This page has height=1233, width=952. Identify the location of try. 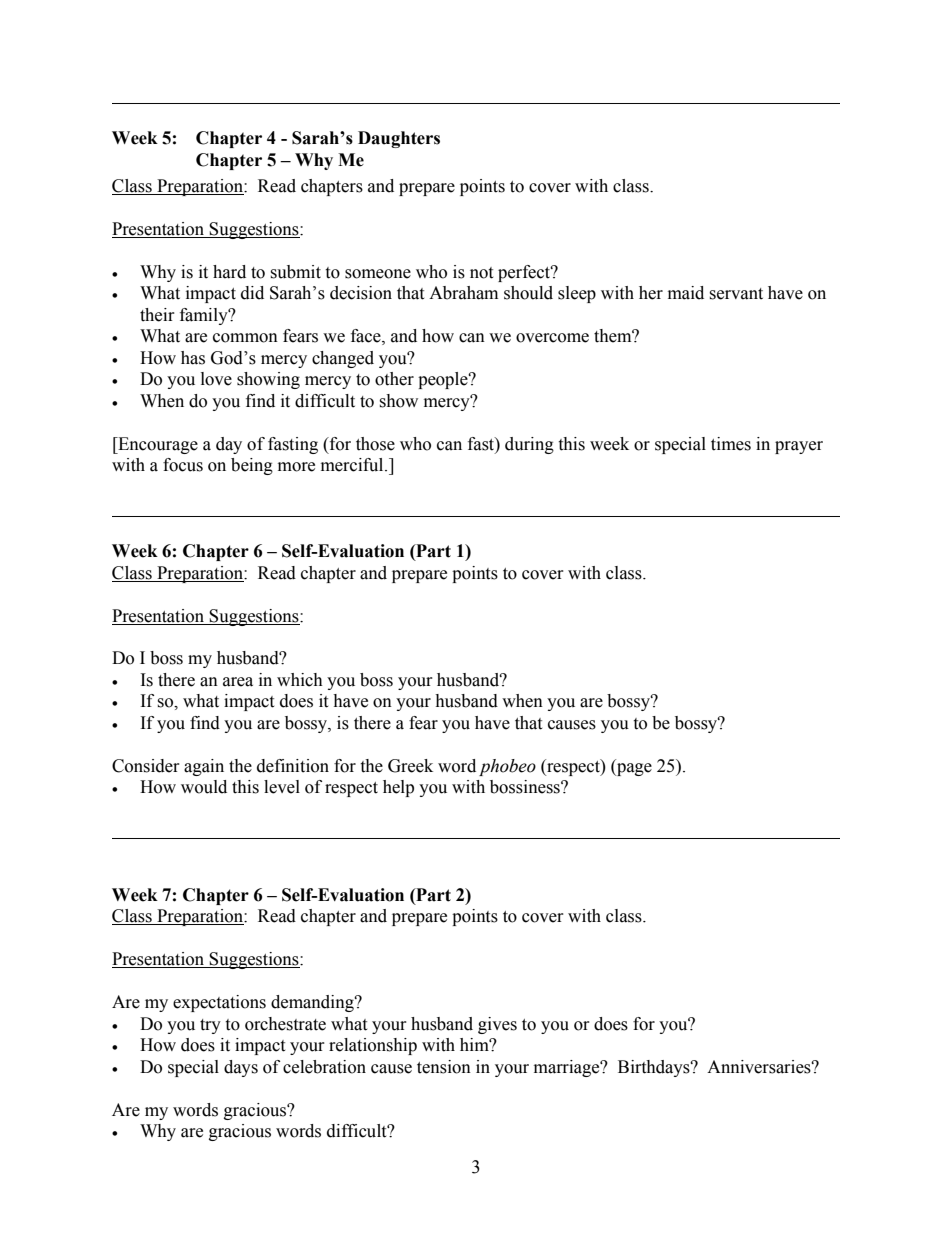
(210, 1026).
